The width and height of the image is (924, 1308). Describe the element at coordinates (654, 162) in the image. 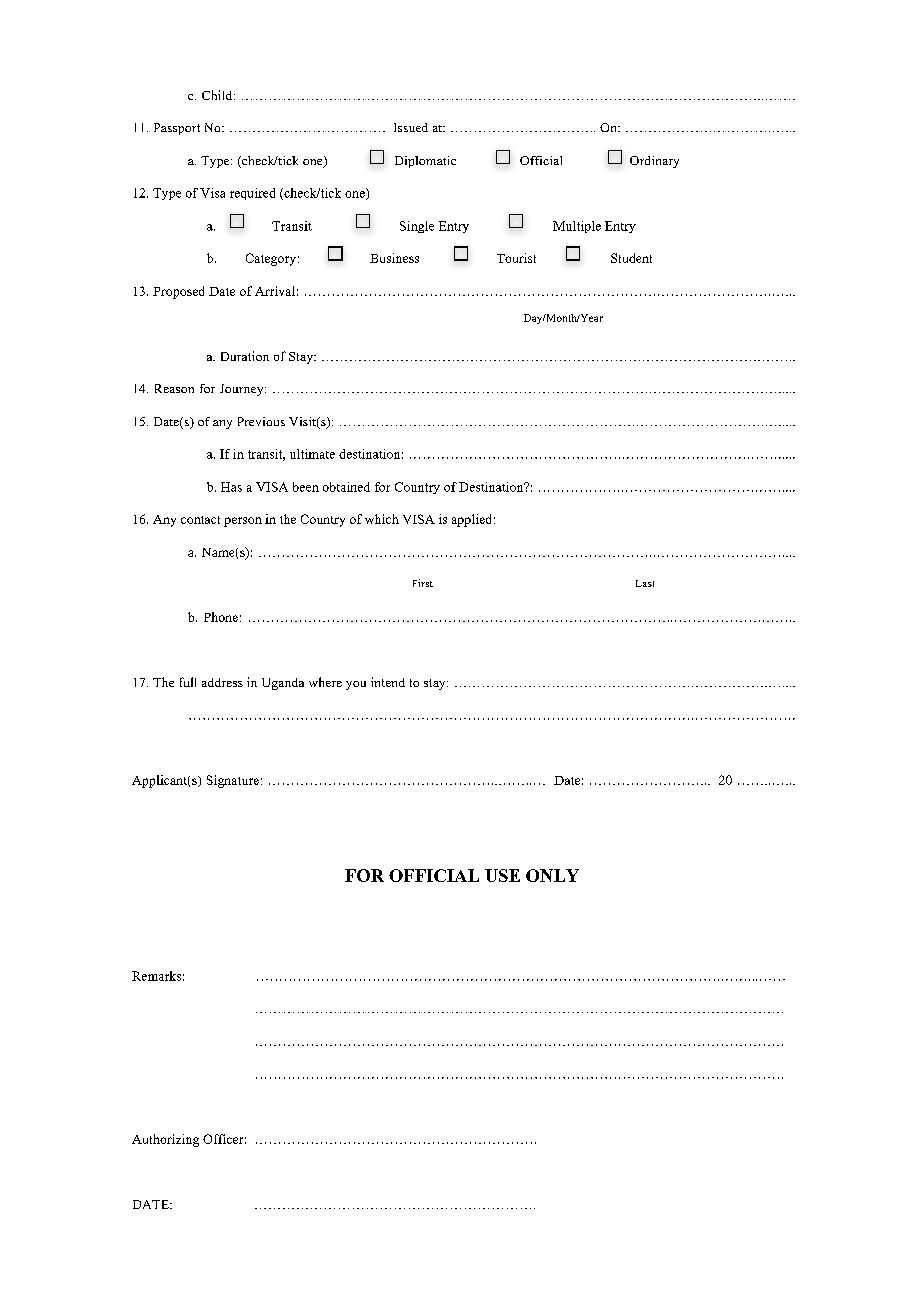

I see `Ordinary` at that location.
